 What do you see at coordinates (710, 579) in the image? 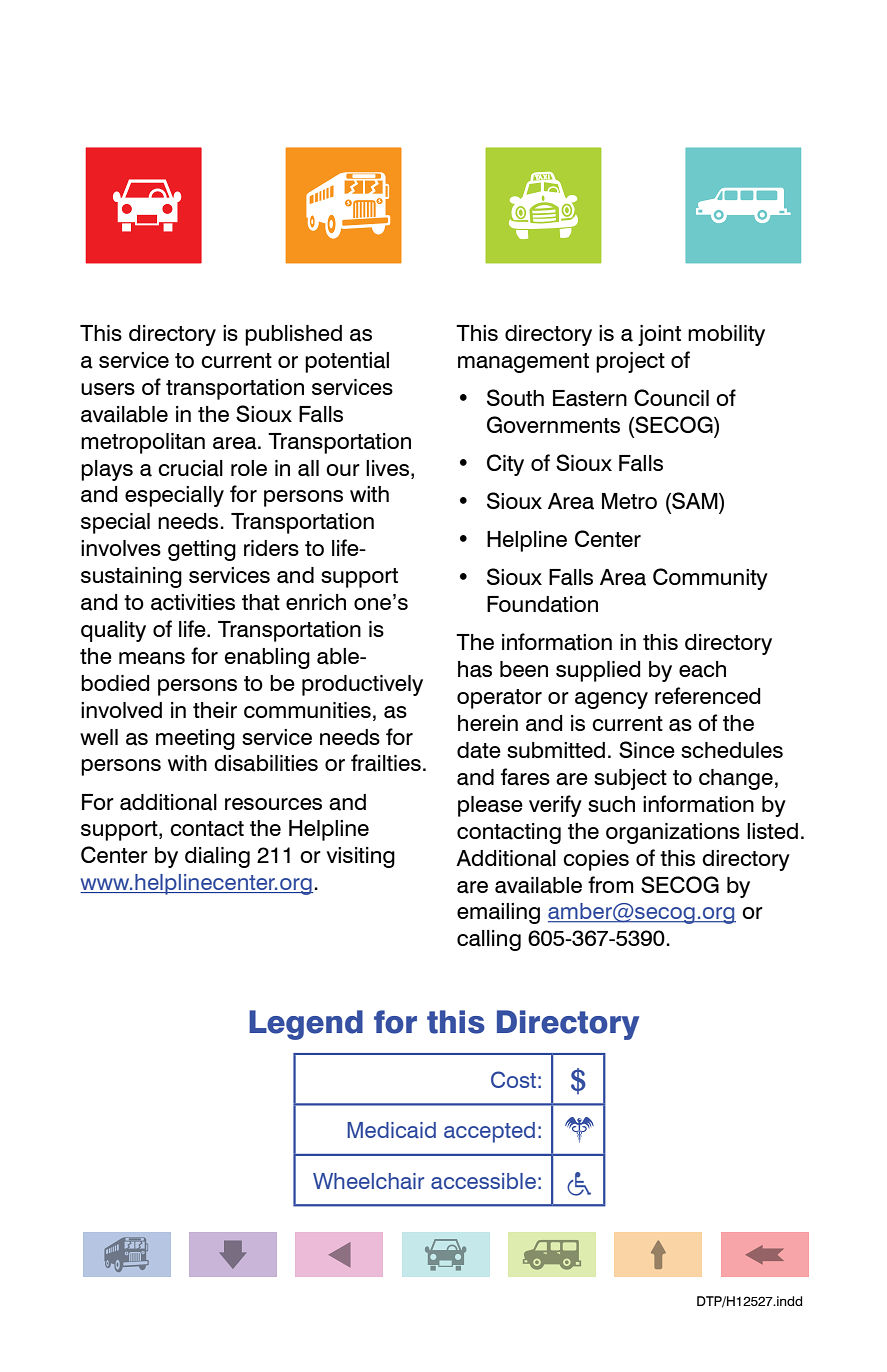
I see `Community` at bounding box center [710, 579].
